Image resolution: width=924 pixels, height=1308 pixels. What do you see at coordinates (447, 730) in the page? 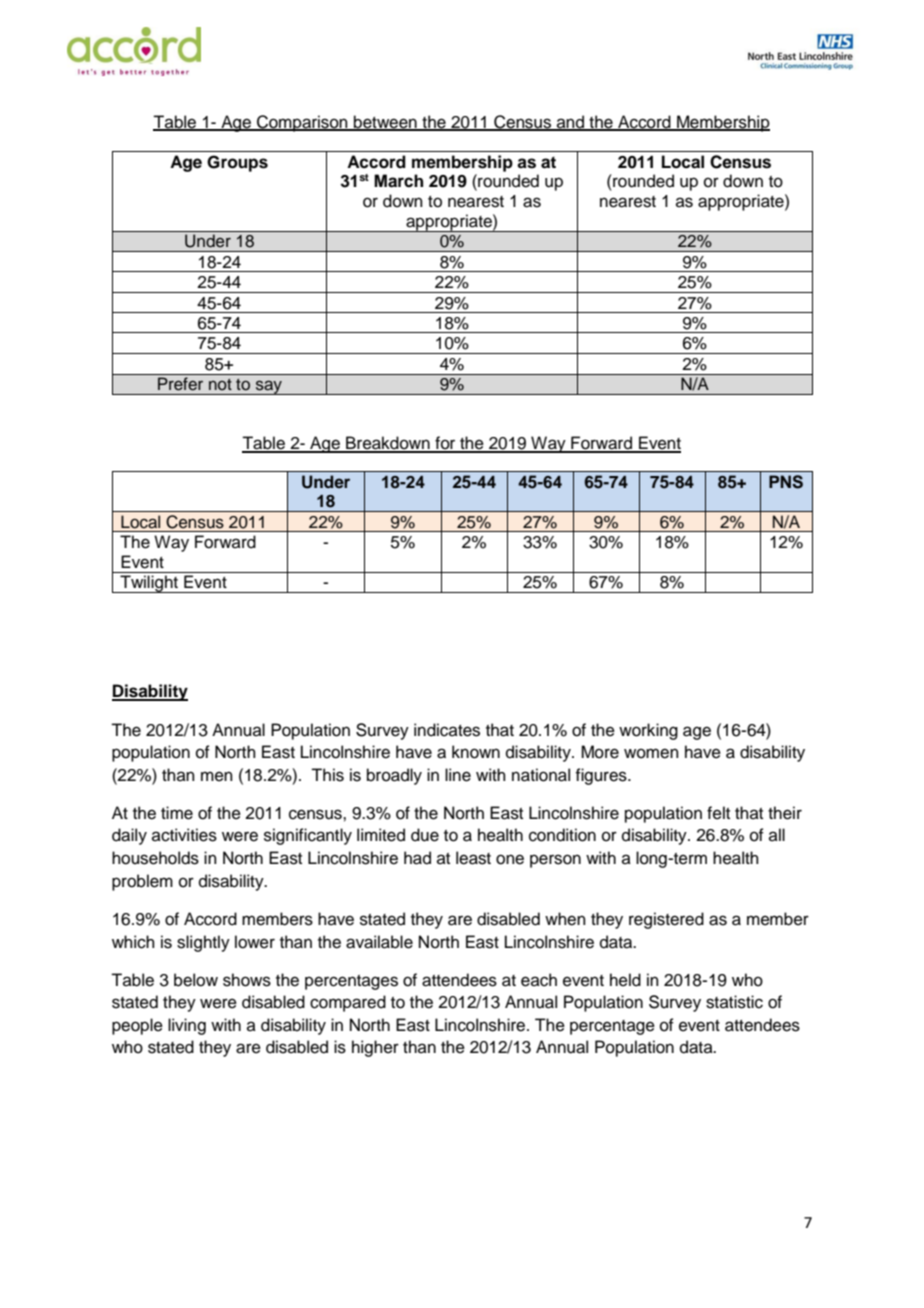
I see `indicates` at bounding box center [447, 730].
